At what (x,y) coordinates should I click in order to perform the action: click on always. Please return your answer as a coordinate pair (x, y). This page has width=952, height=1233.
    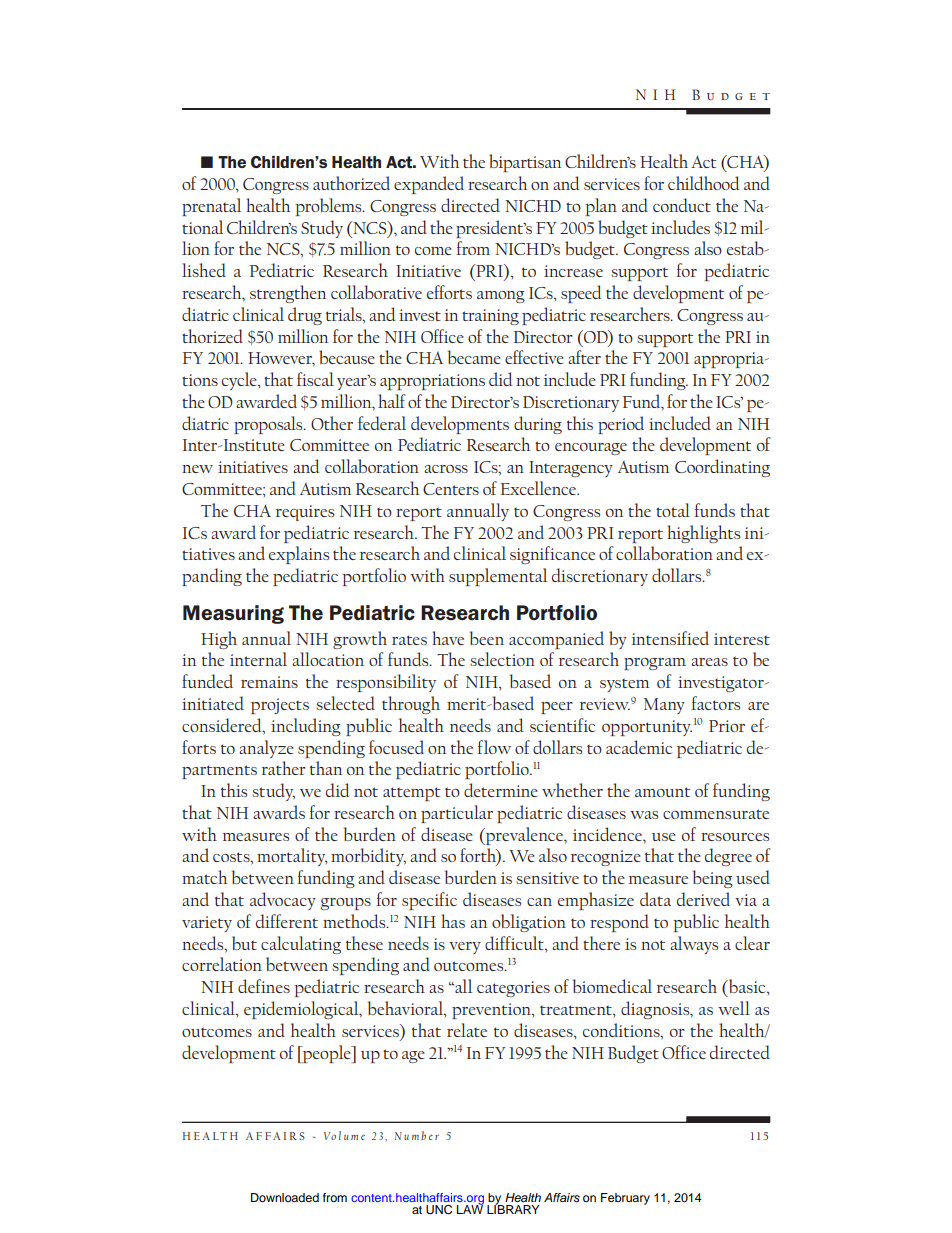
    Looking at the image, I should click on (694, 945).
